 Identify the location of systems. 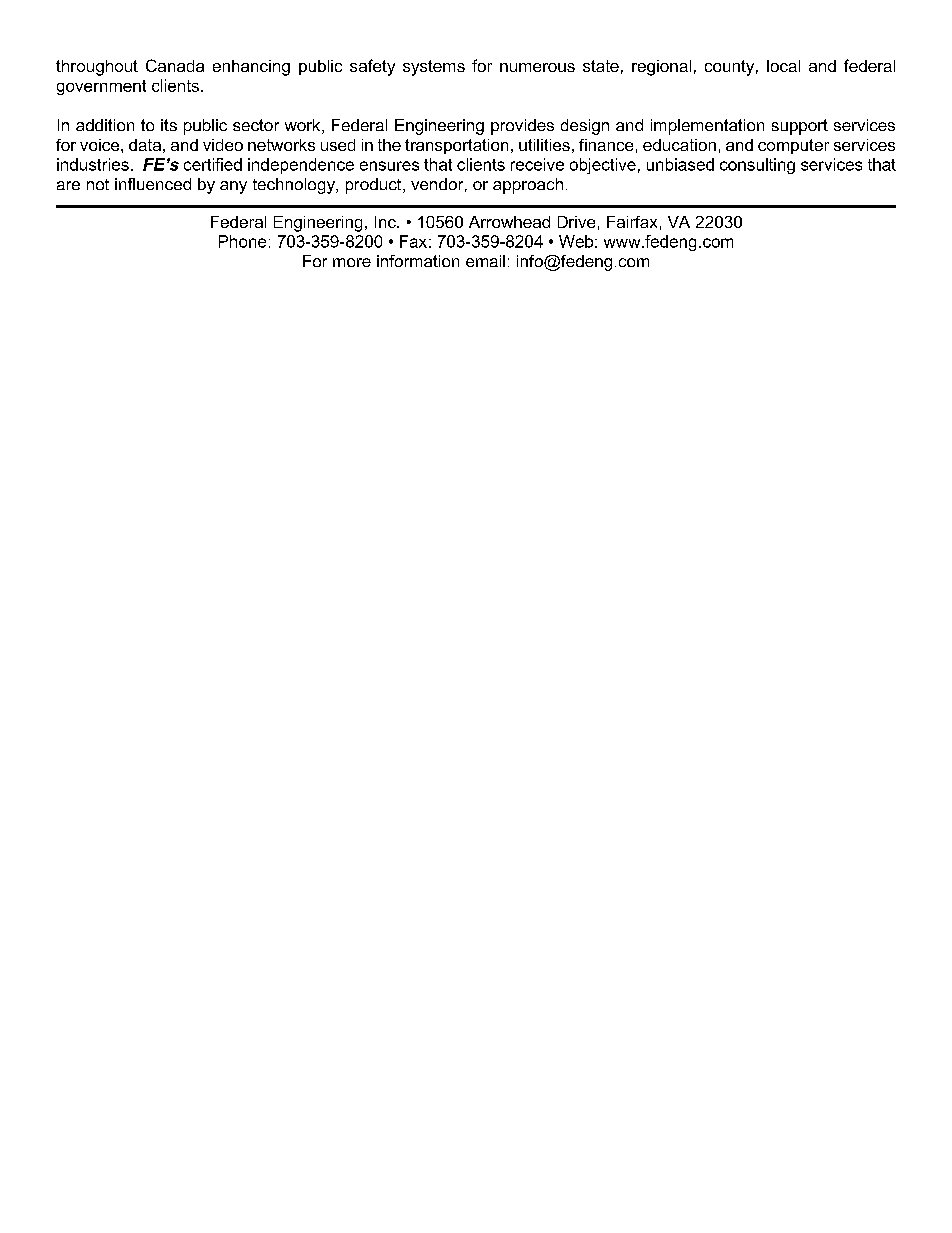
(434, 68).
